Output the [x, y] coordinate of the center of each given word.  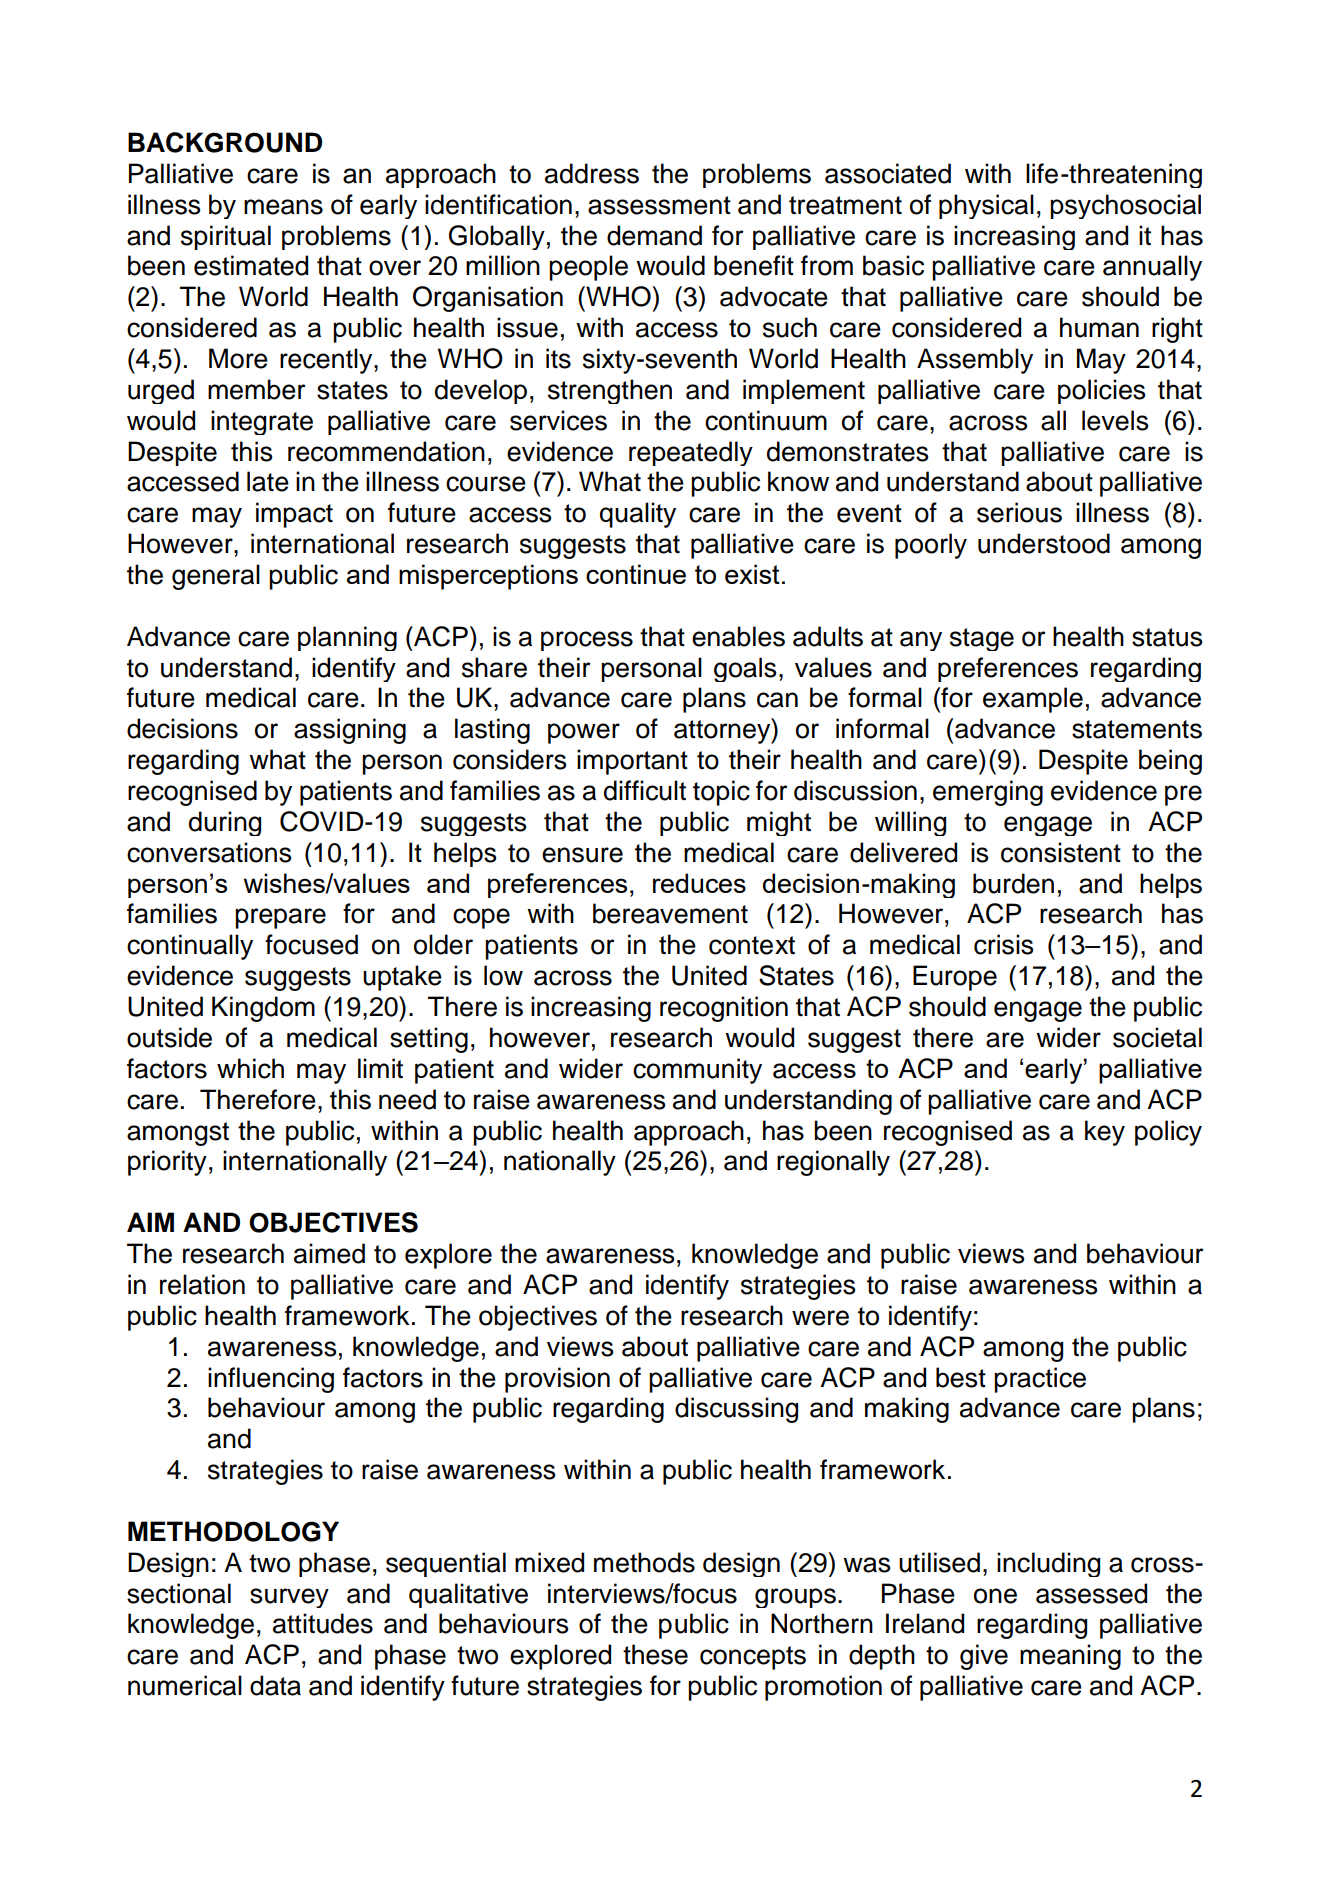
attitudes [323, 1623]
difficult [645, 790]
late [268, 481]
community [697, 1071]
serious [1019, 512]
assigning [350, 731]
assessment [659, 205]
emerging [988, 793]
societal [1157, 1037]
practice [1040, 1380]
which [250, 1068]
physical [986, 206]
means [283, 207]
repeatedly [691, 453]
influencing [271, 1380]
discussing [736, 1410]
